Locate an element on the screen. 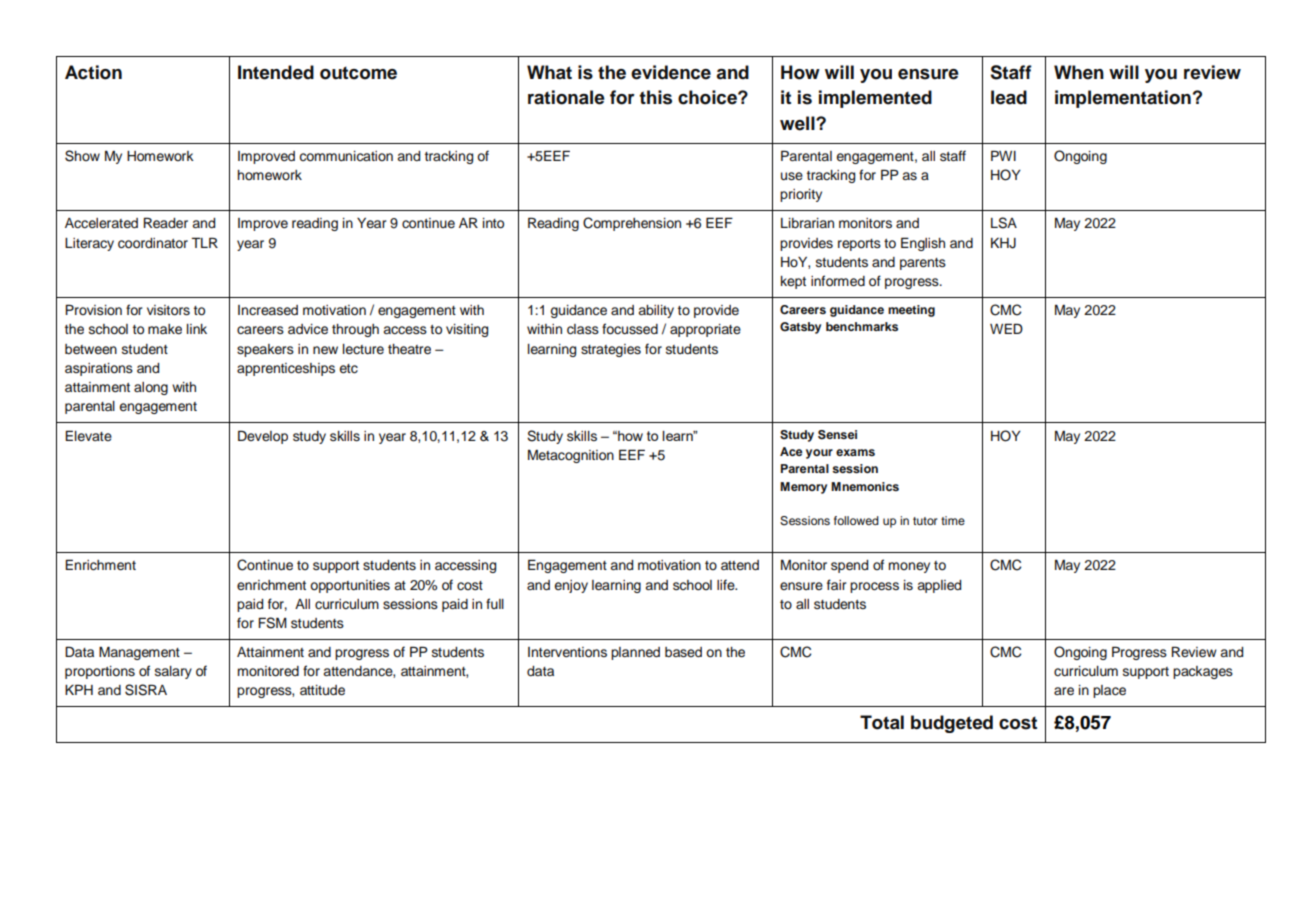 The height and width of the screenshot is (924, 1308). place is located at coordinates (1109, 691).
